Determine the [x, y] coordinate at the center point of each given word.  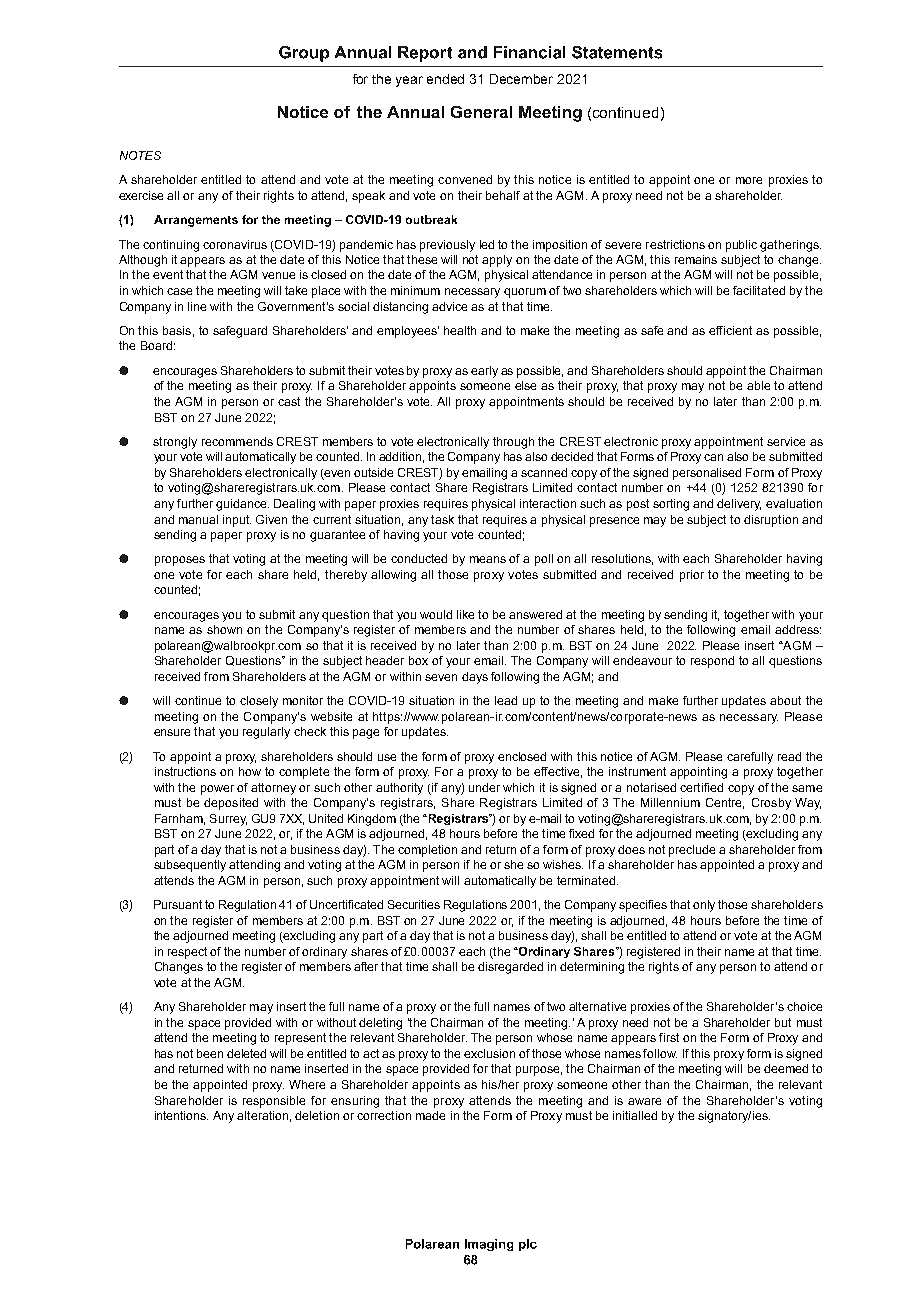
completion [427, 851]
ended [445, 79]
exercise [141, 195]
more [749, 180]
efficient [730, 330]
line [197, 306]
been [210, 1053]
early [484, 372]
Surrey [228, 820]
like [465, 614]
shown [224, 629]
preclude [692, 851]
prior [692, 576]
